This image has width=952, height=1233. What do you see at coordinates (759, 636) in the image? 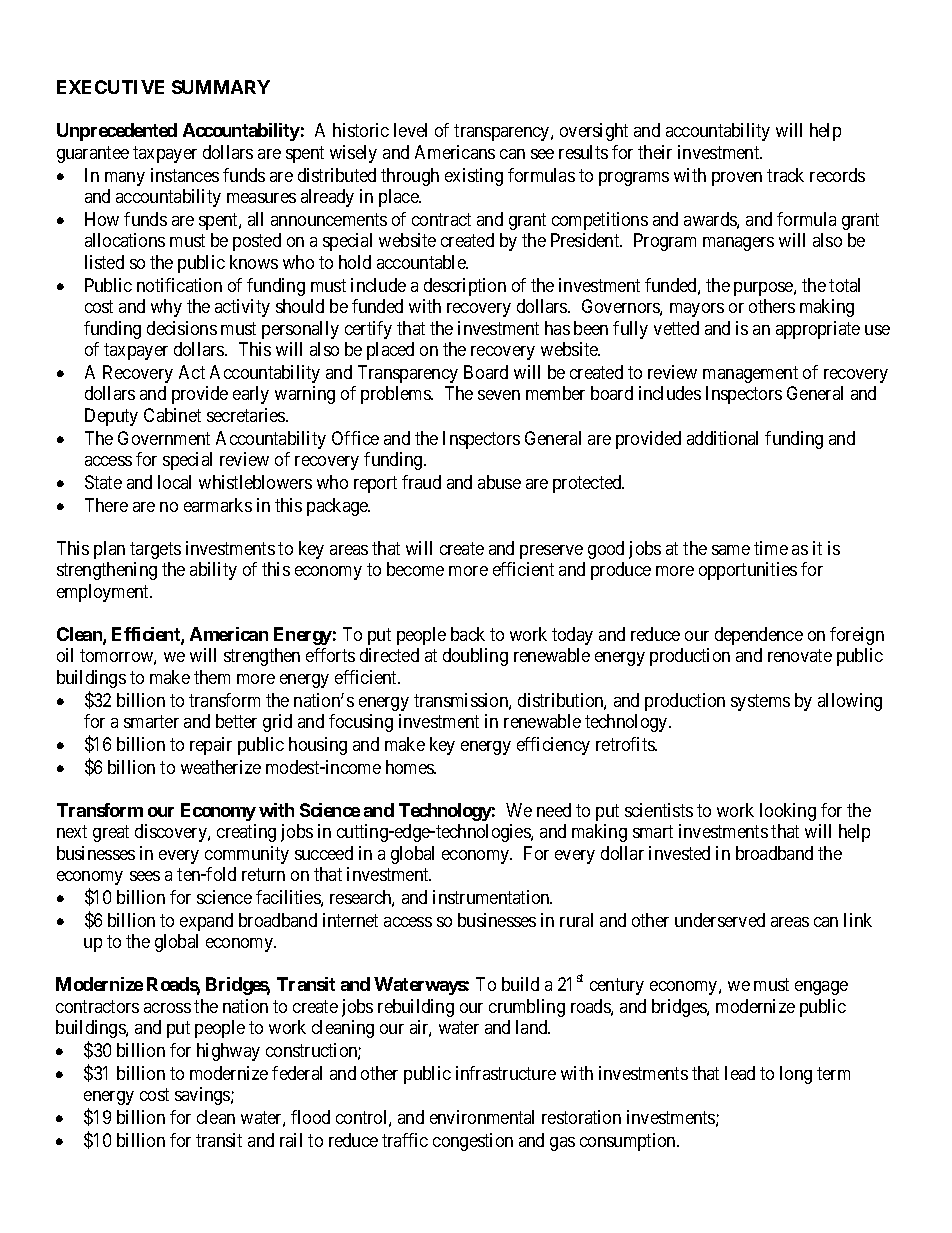
I see `dependence` at bounding box center [759, 636].
